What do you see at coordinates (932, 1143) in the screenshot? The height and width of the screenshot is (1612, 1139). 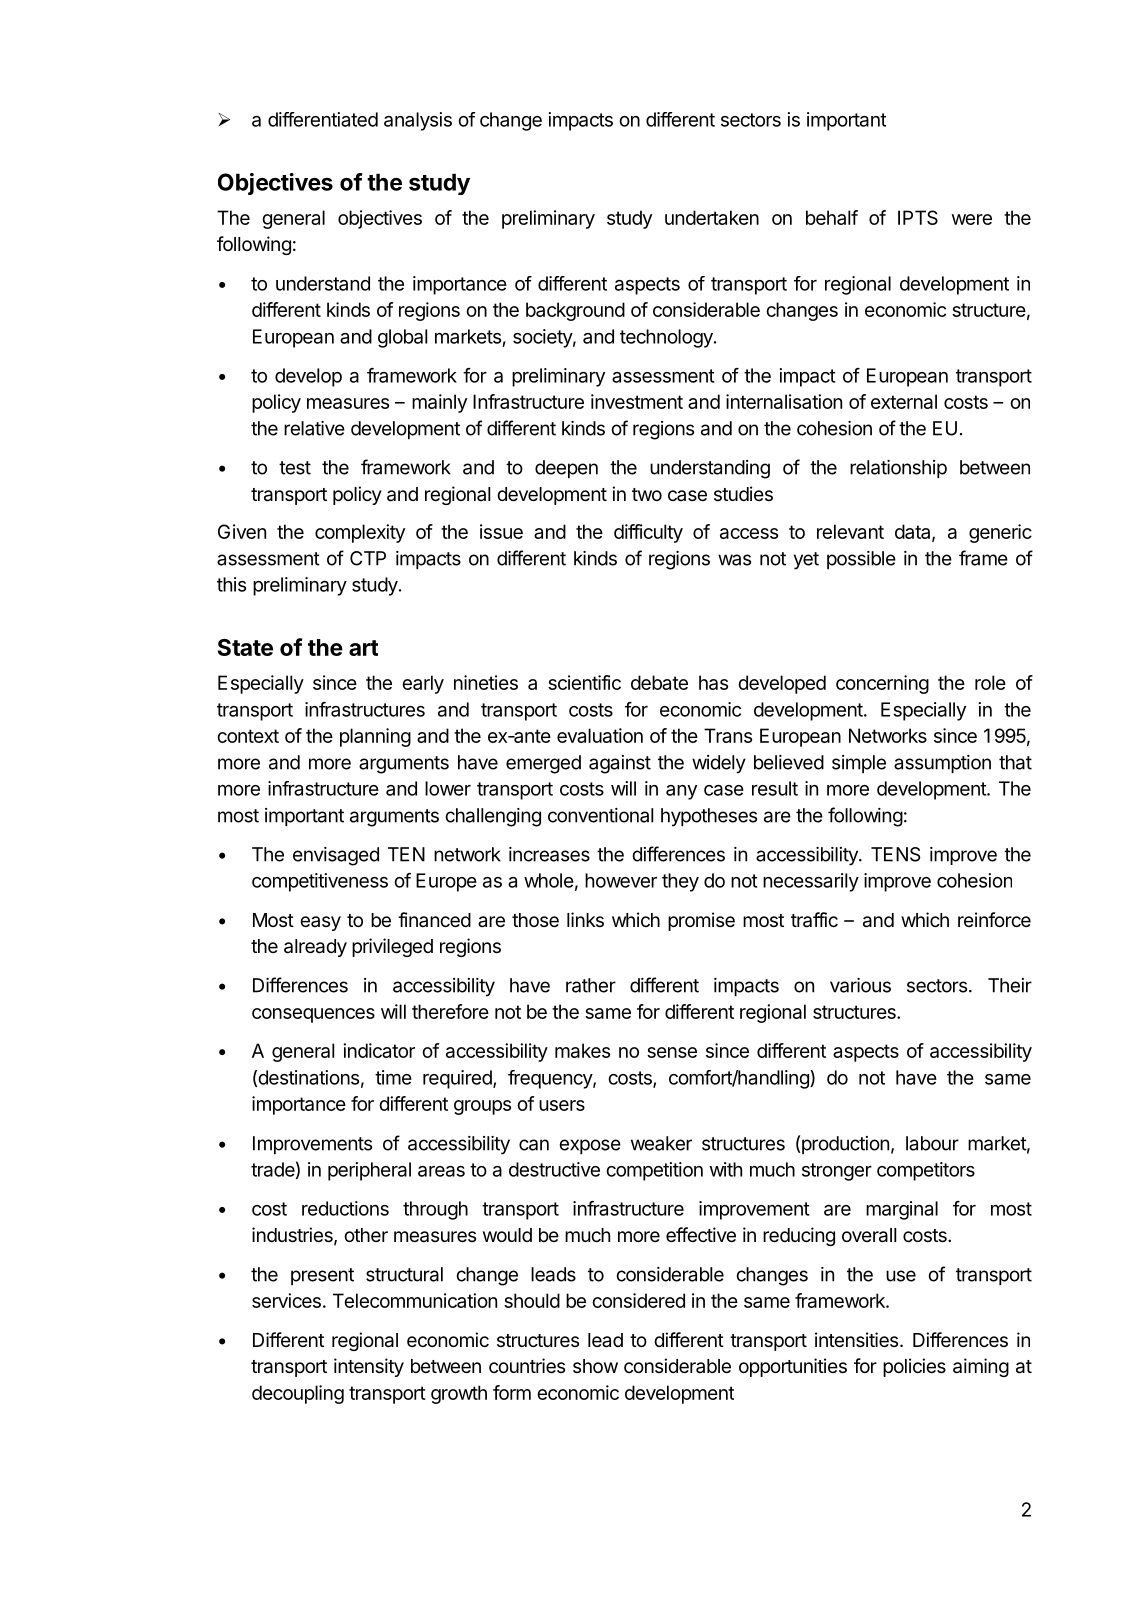 I see `labour` at bounding box center [932, 1143].
